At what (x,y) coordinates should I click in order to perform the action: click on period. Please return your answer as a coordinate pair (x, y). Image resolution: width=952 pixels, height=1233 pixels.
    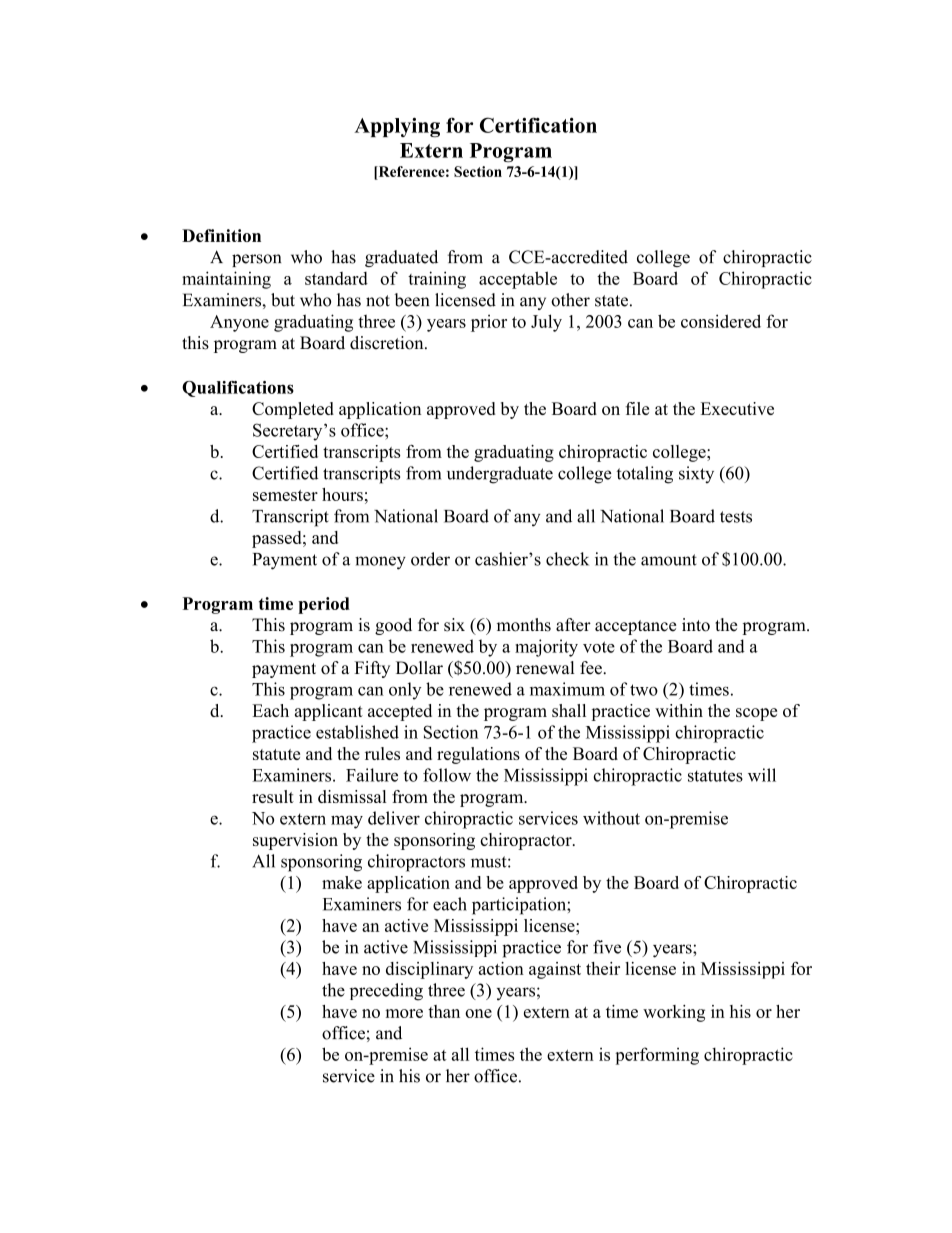
    Looking at the image, I should click on (324, 605).
